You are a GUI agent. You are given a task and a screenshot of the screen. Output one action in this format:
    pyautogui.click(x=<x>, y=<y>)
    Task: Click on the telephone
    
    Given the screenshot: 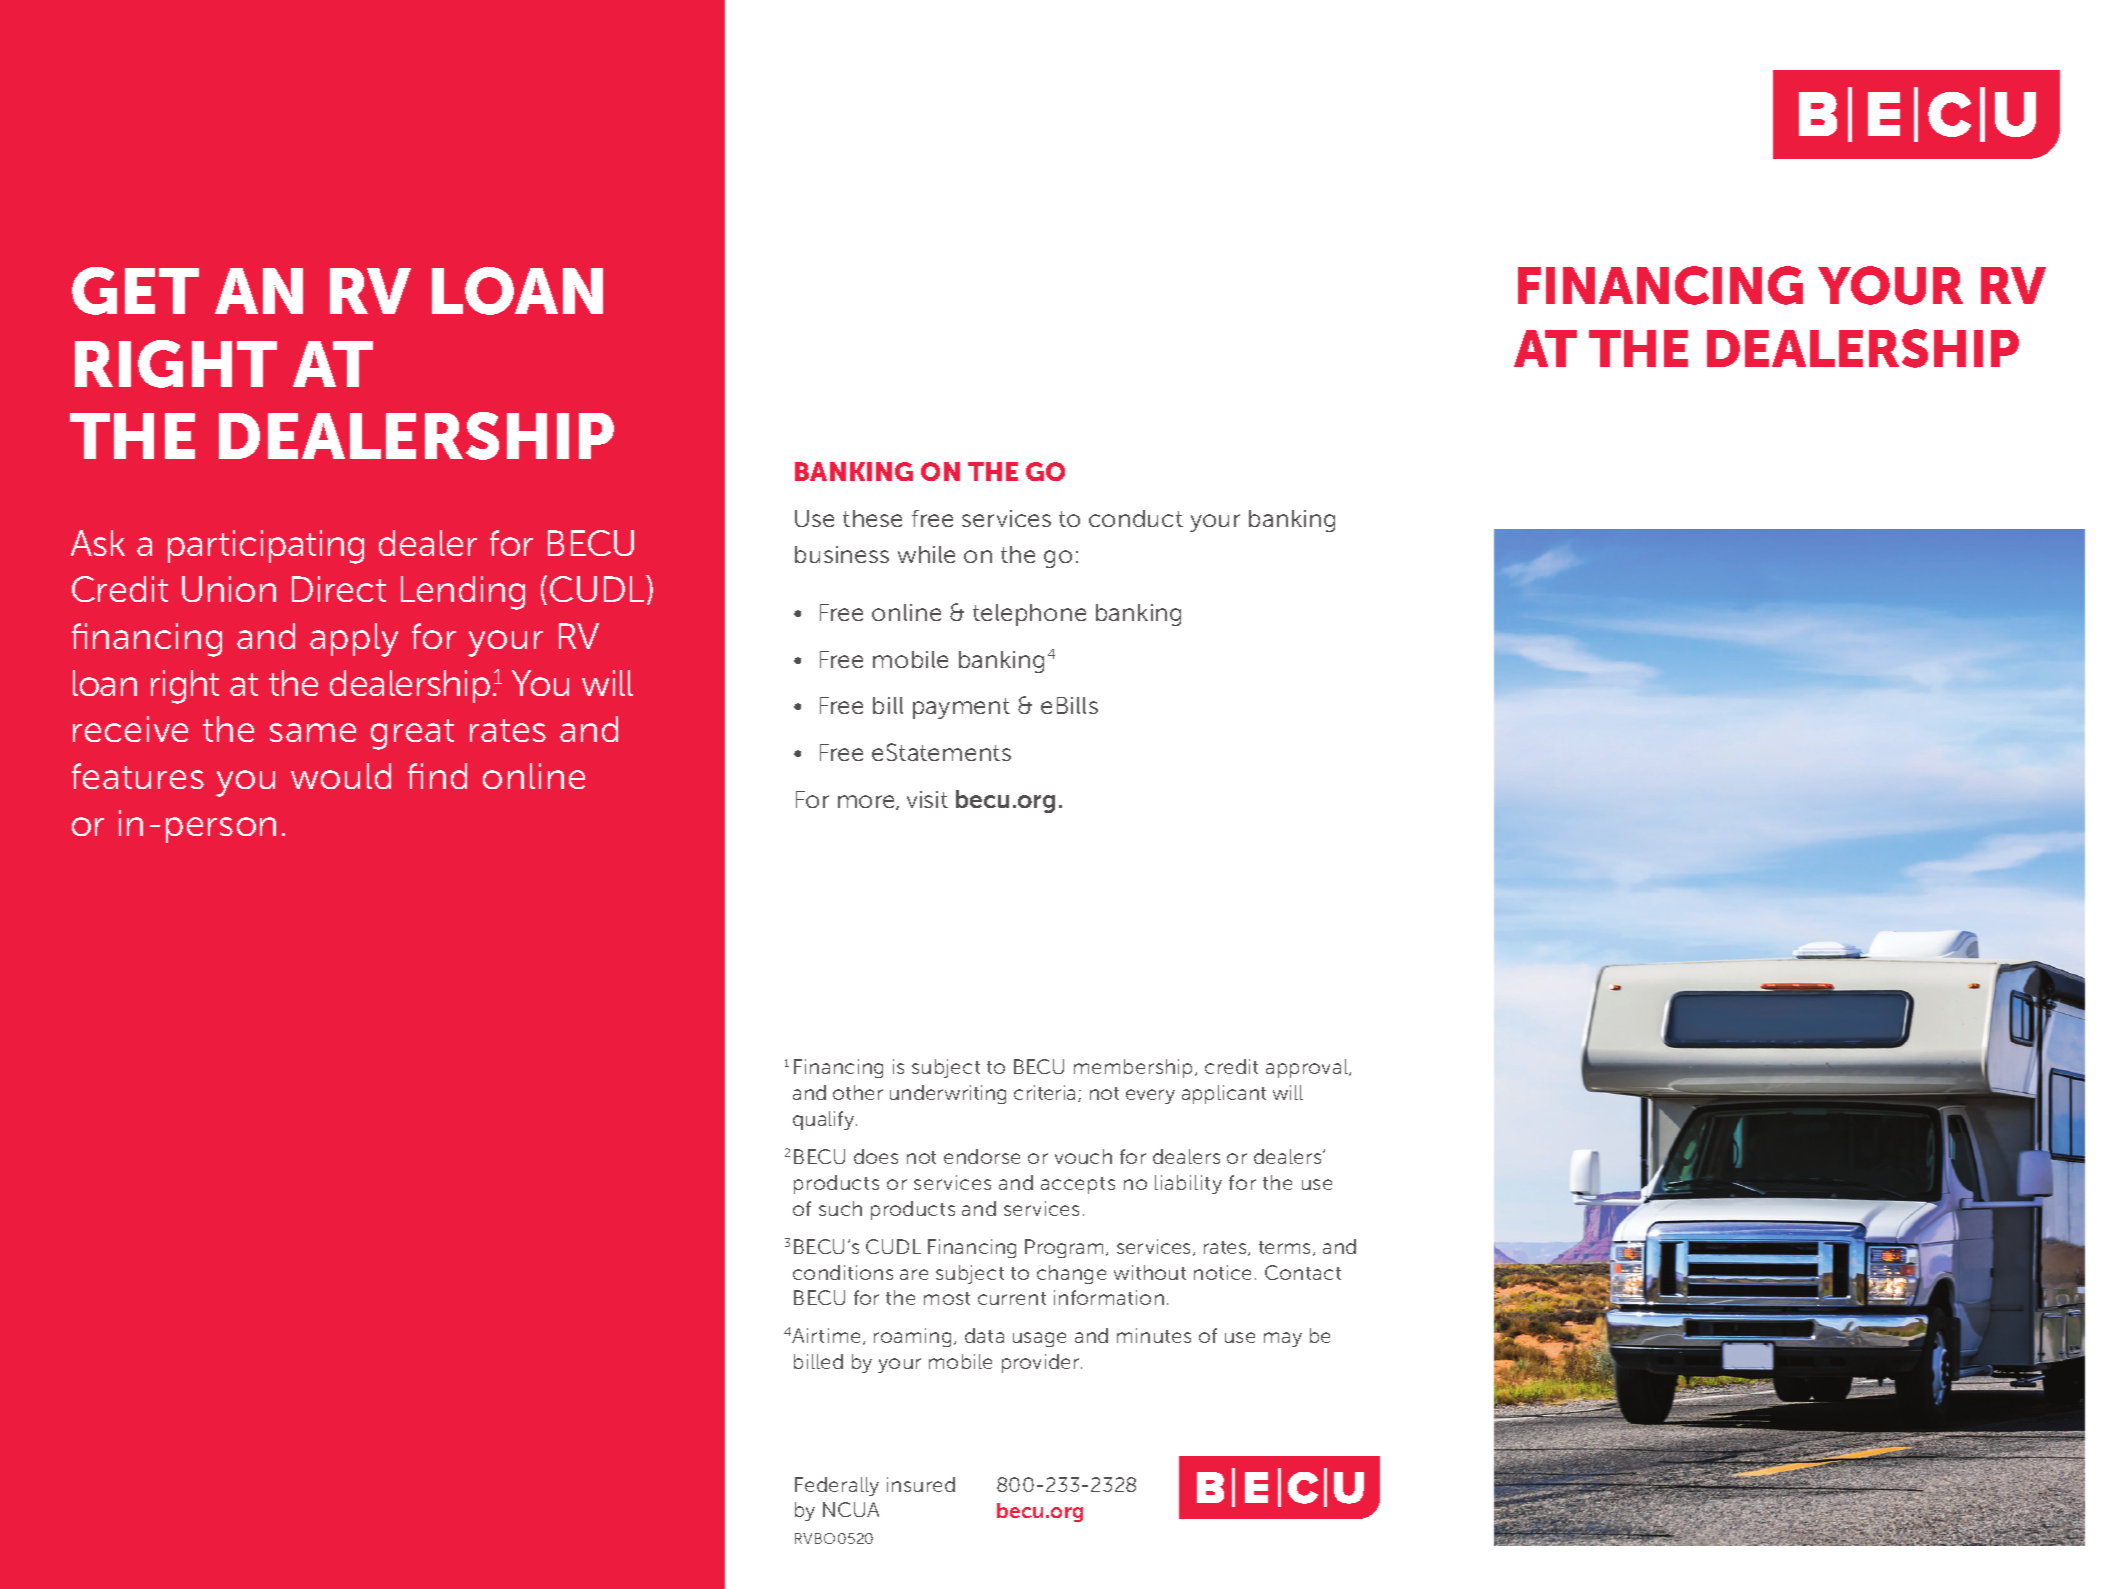 What is the action you would take?
    pyautogui.click(x=1029, y=615)
